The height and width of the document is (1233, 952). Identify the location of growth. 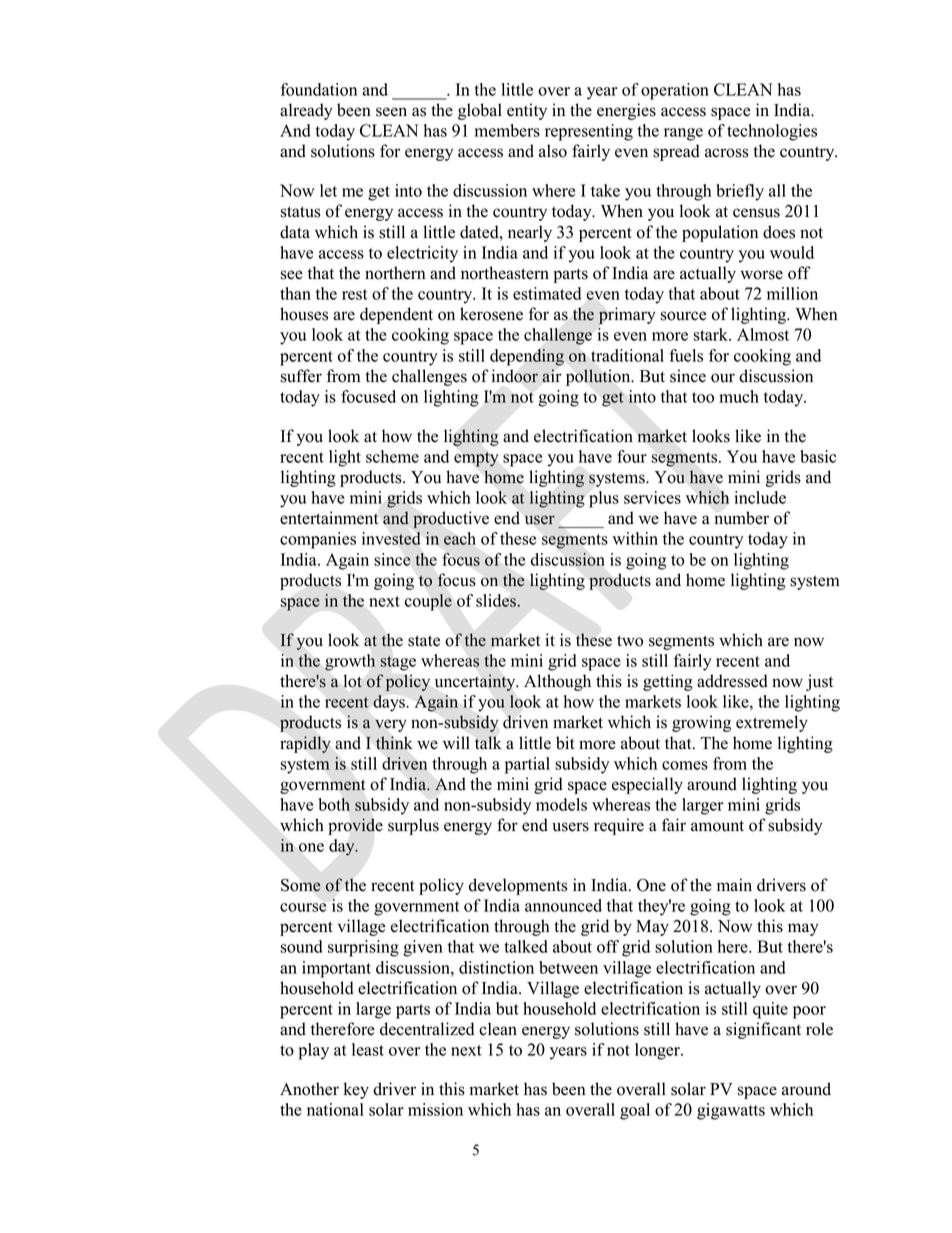
(350, 662).
